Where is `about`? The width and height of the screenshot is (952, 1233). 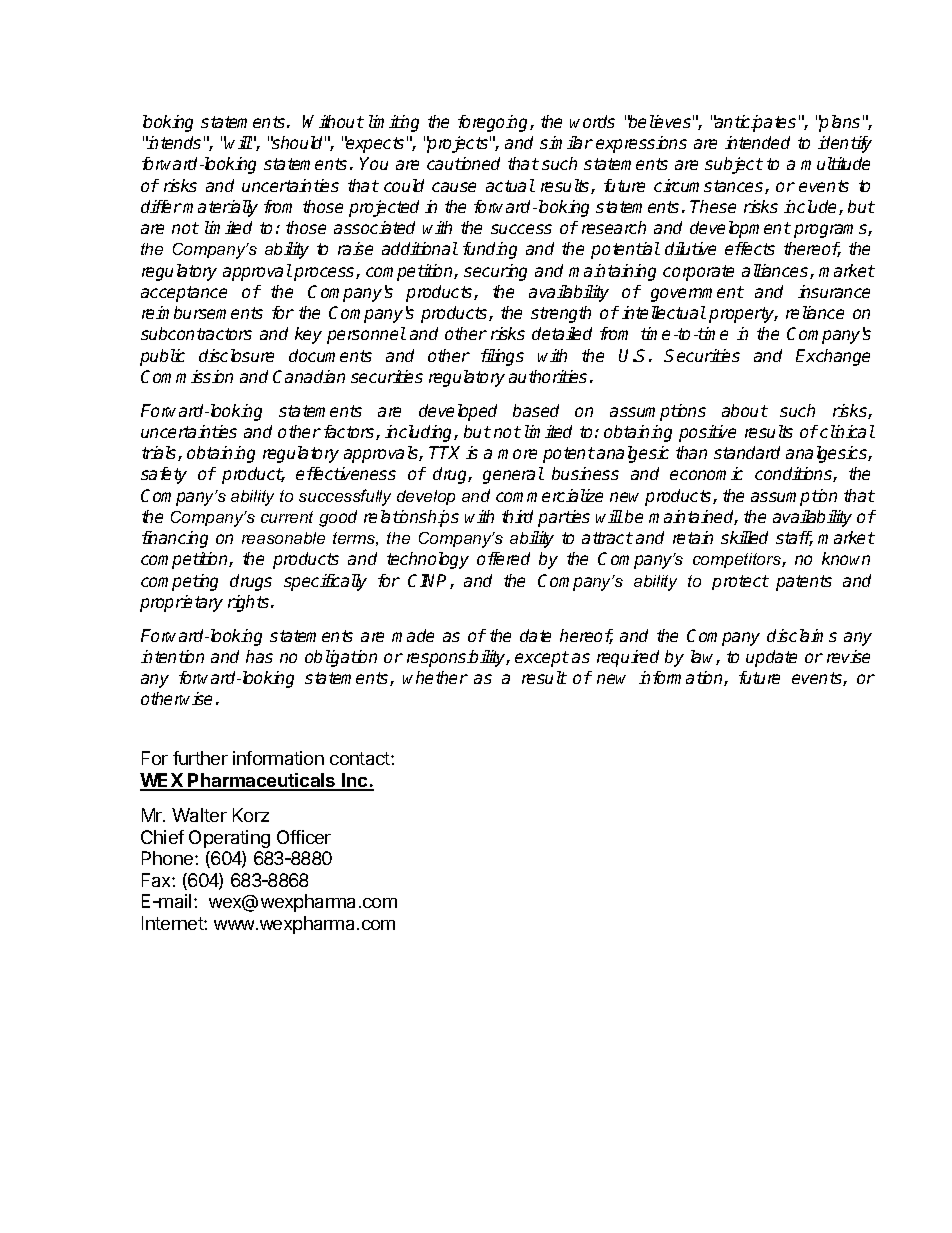 about is located at coordinates (745, 410).
